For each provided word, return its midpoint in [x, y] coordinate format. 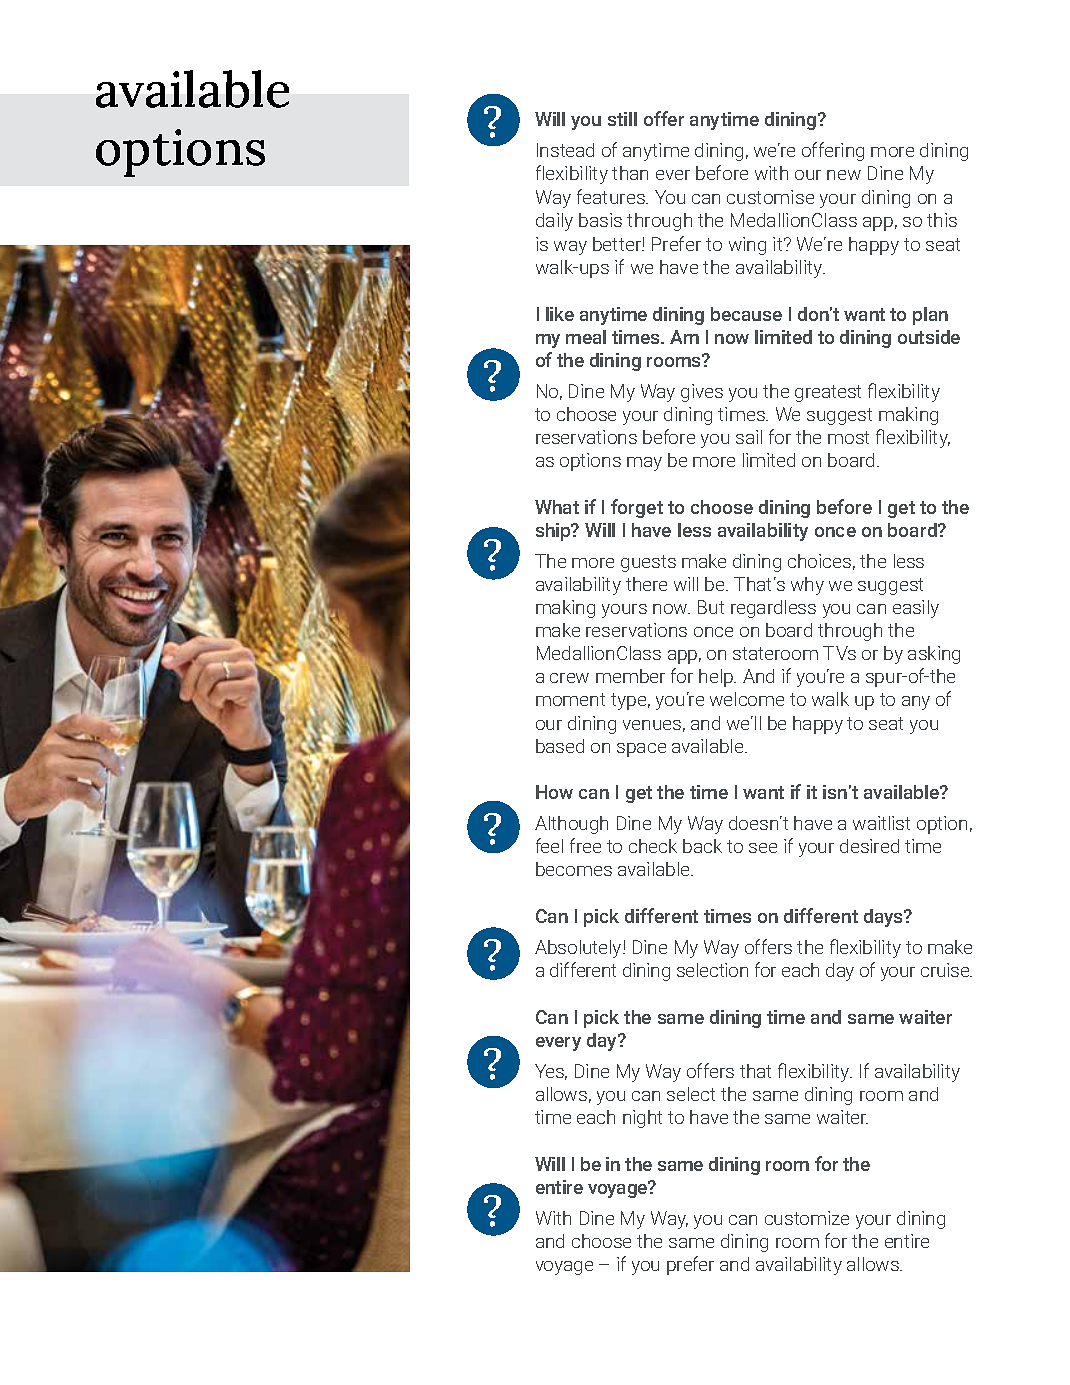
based [560, 746]
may [644, 464]
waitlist [881, 823]
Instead [565, 150]
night [642, 1119]
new [844, 175]
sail [749, 437]
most [848, 437]
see [763, 848]
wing [747, 246]
